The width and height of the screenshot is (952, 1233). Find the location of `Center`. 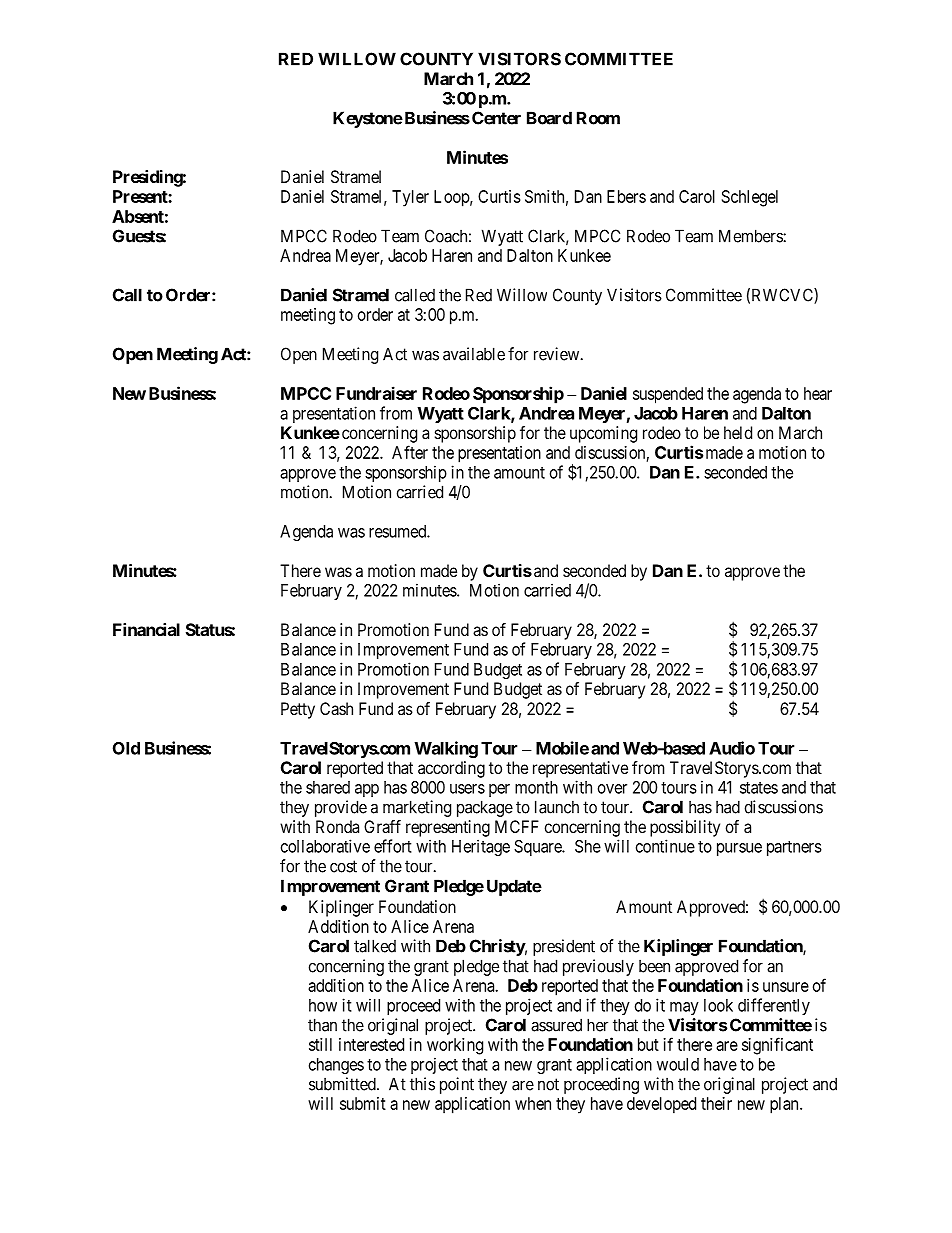

Center is located at coordinates (496, 118).
